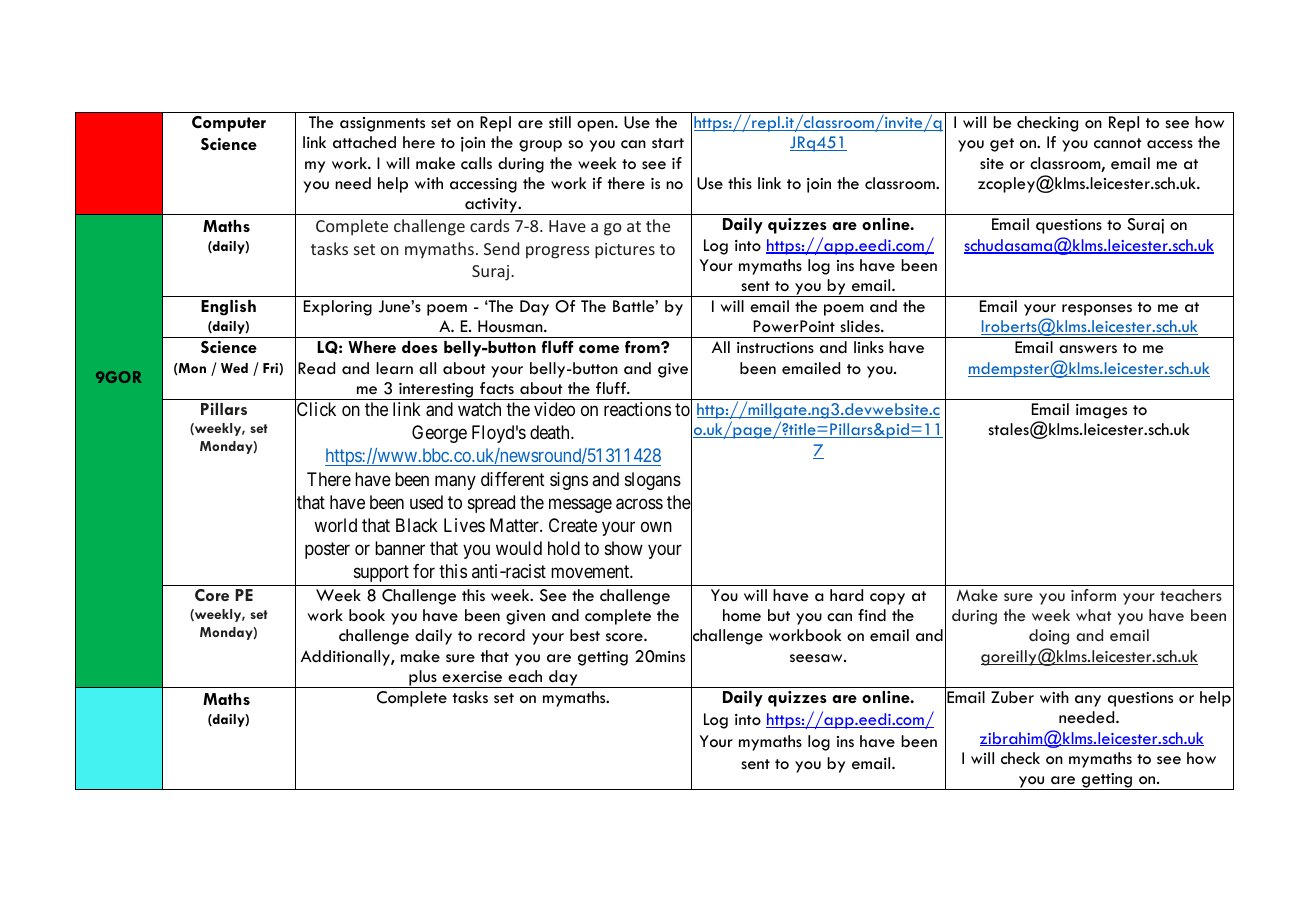 The image size is (1308, 924). Describe the element at coordinates (1118, 143) in the document. I see `cannot` at that location.
